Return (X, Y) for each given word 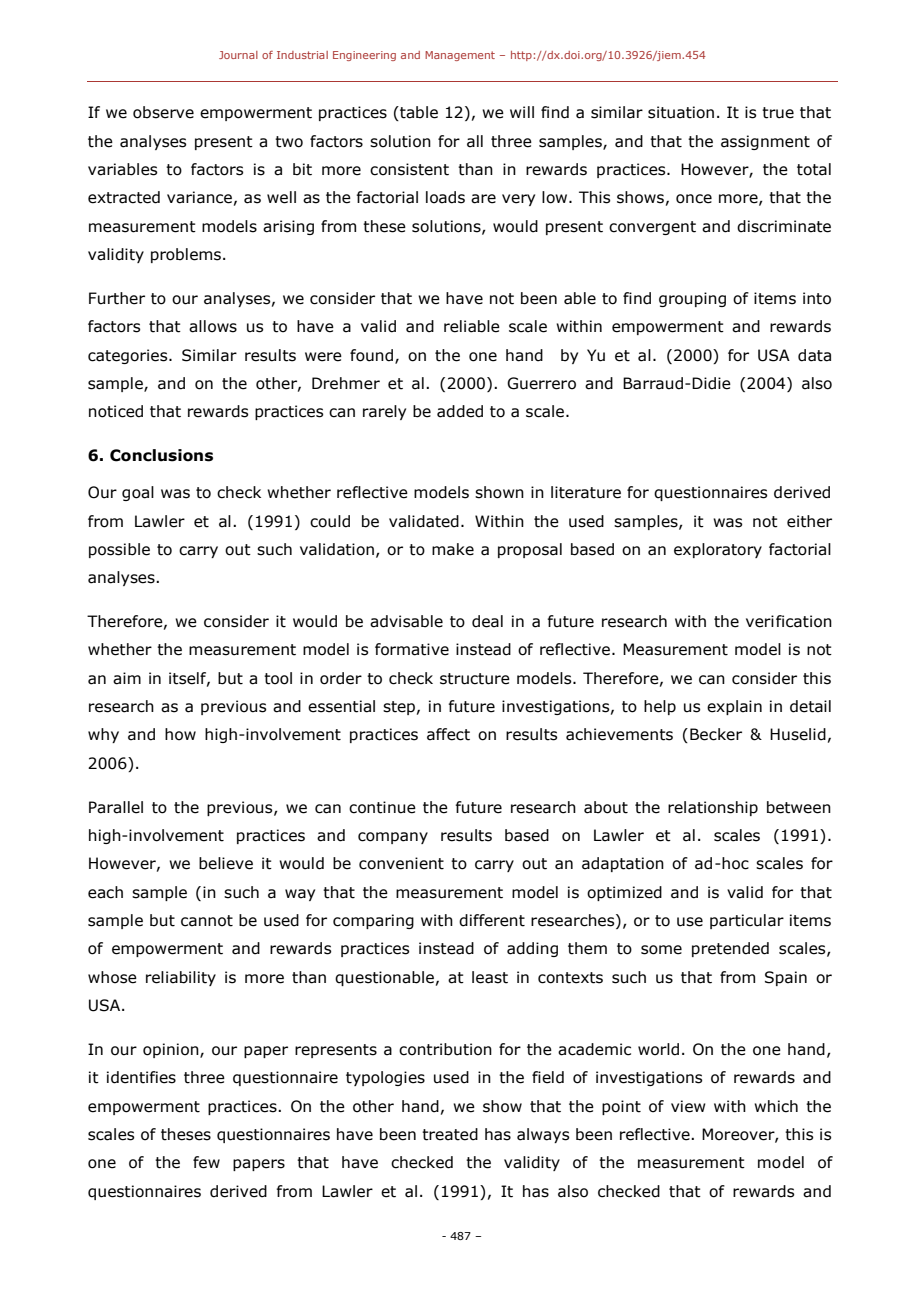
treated (450, 1134)
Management (460, 56)
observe (163, 112)
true (778, 113)
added (460, 411)
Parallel (116, 807)
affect (448, 734)
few (206, 1162)
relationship (713, 808)
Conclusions (161, 455)
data (814, 355)
